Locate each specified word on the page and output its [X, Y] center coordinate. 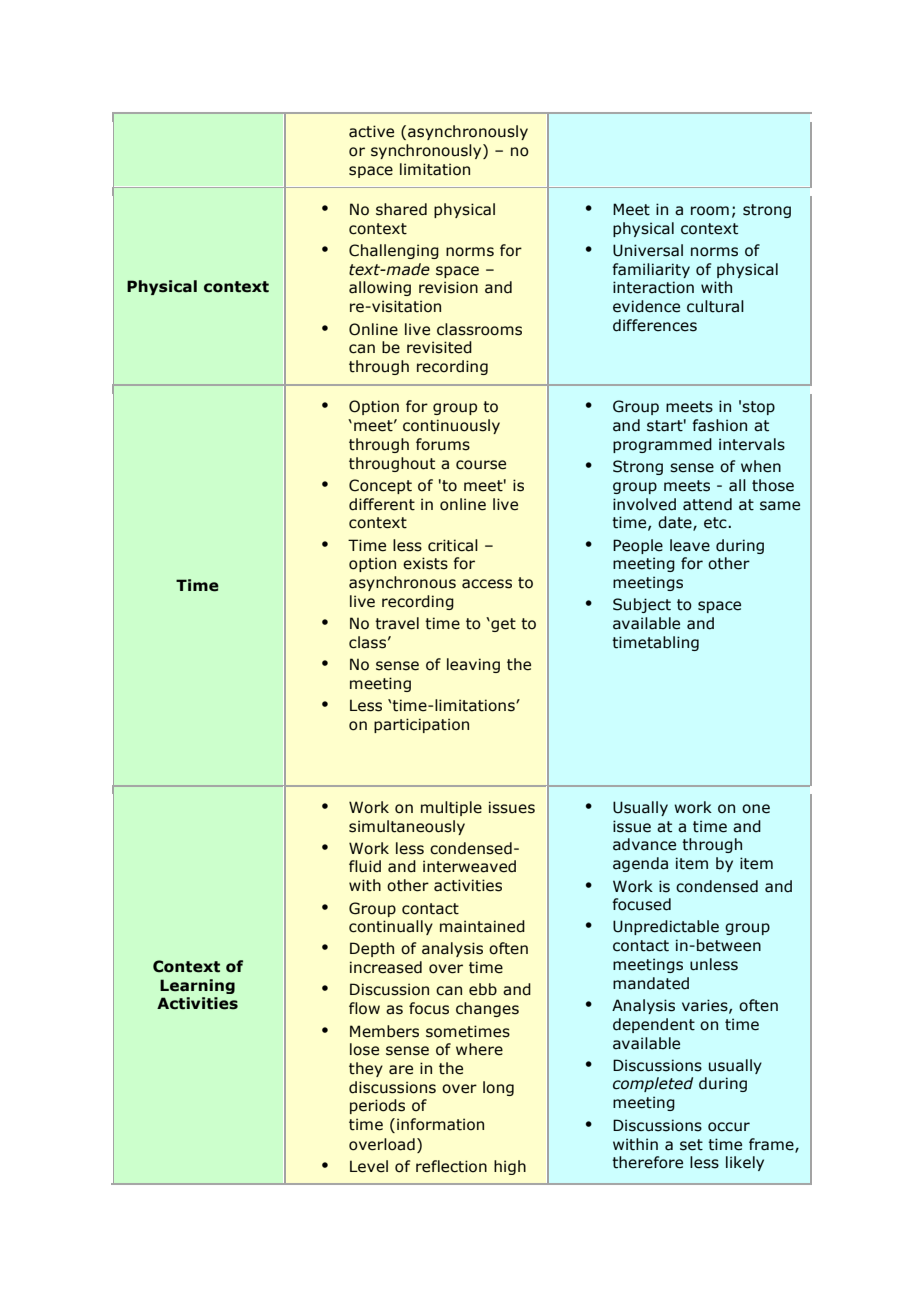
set [691, 1145]
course [481, 465]
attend [707, 504]
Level [369, 1166]
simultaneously [407, 827]
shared [401, 209]
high [510, 1167]
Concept [380, 486]
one [756, 809]
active [371, 131]
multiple [451, 808]
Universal [648, 250]
